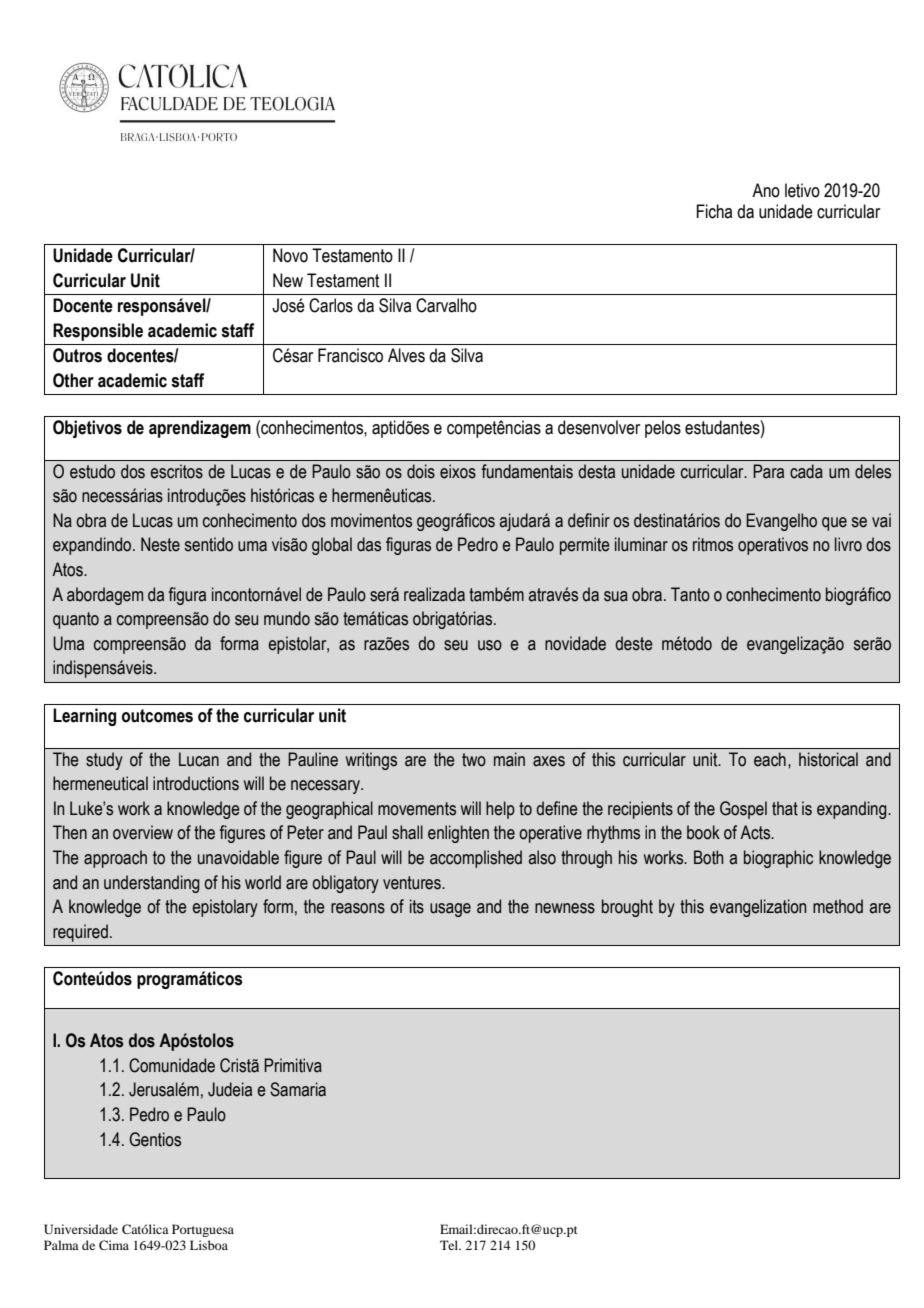 The image size is (924, 1308). I want to click on Neste, so click(160, 544).
